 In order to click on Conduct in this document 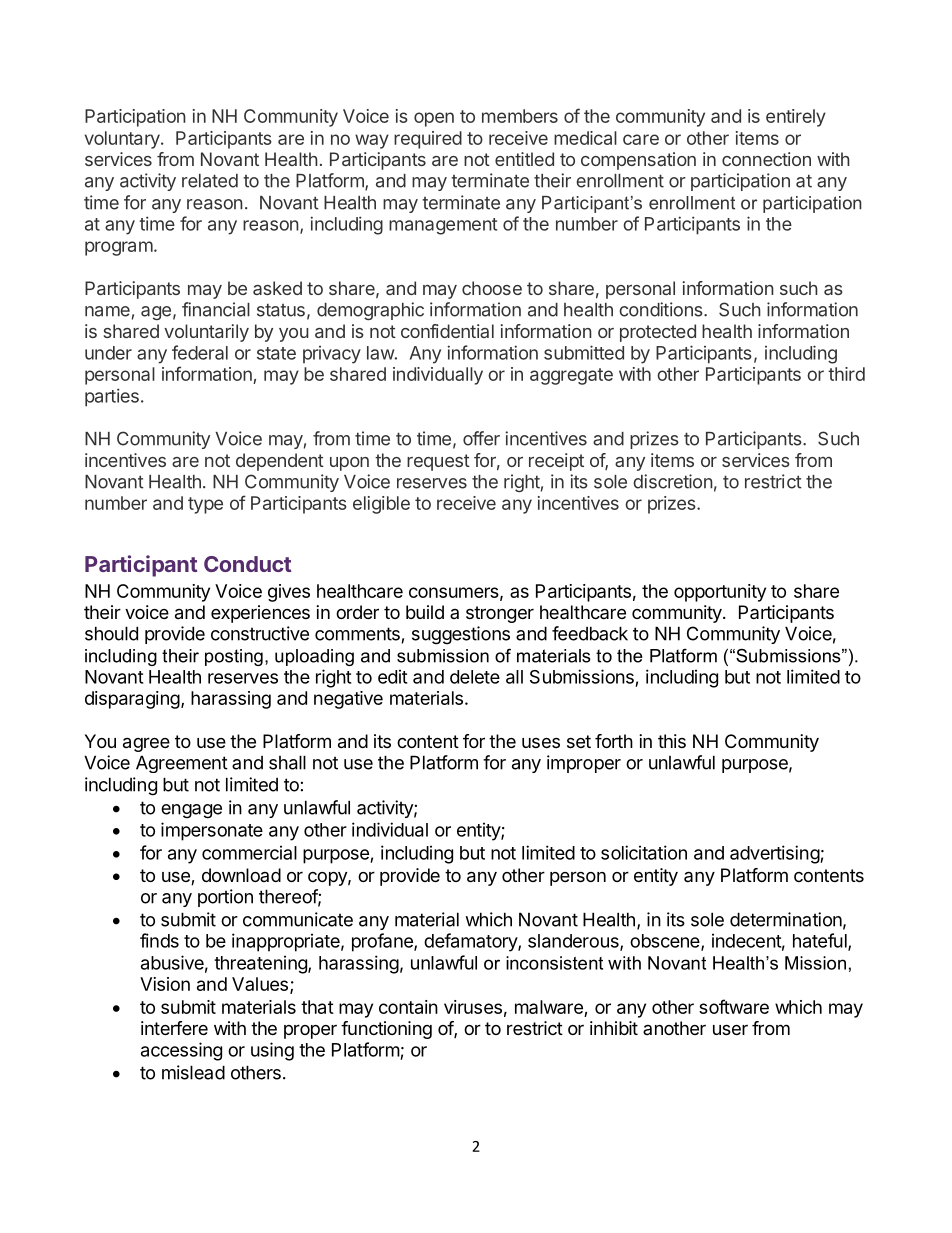, I will do `click(247, 564)`.
